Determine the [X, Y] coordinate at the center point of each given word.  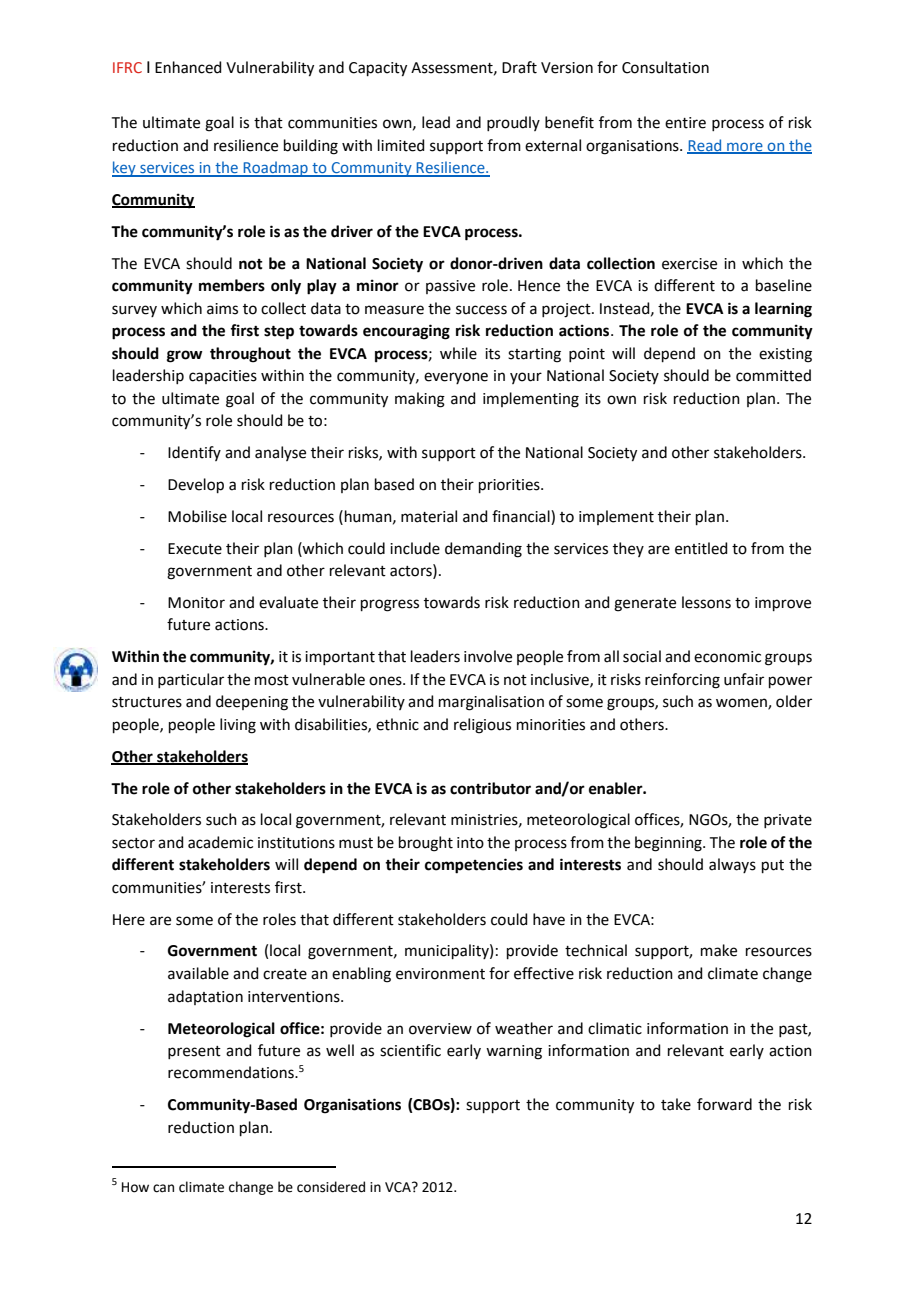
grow [185, 356]
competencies [474, 866]
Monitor [196, 603]
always [732, 865]
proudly [513, 123]
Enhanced [188, 67]
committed [773, 375]
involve [488, 656]
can [163, 1188]
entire [685, 123]
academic [220, 842]
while [458, 353]
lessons [706, 602]
